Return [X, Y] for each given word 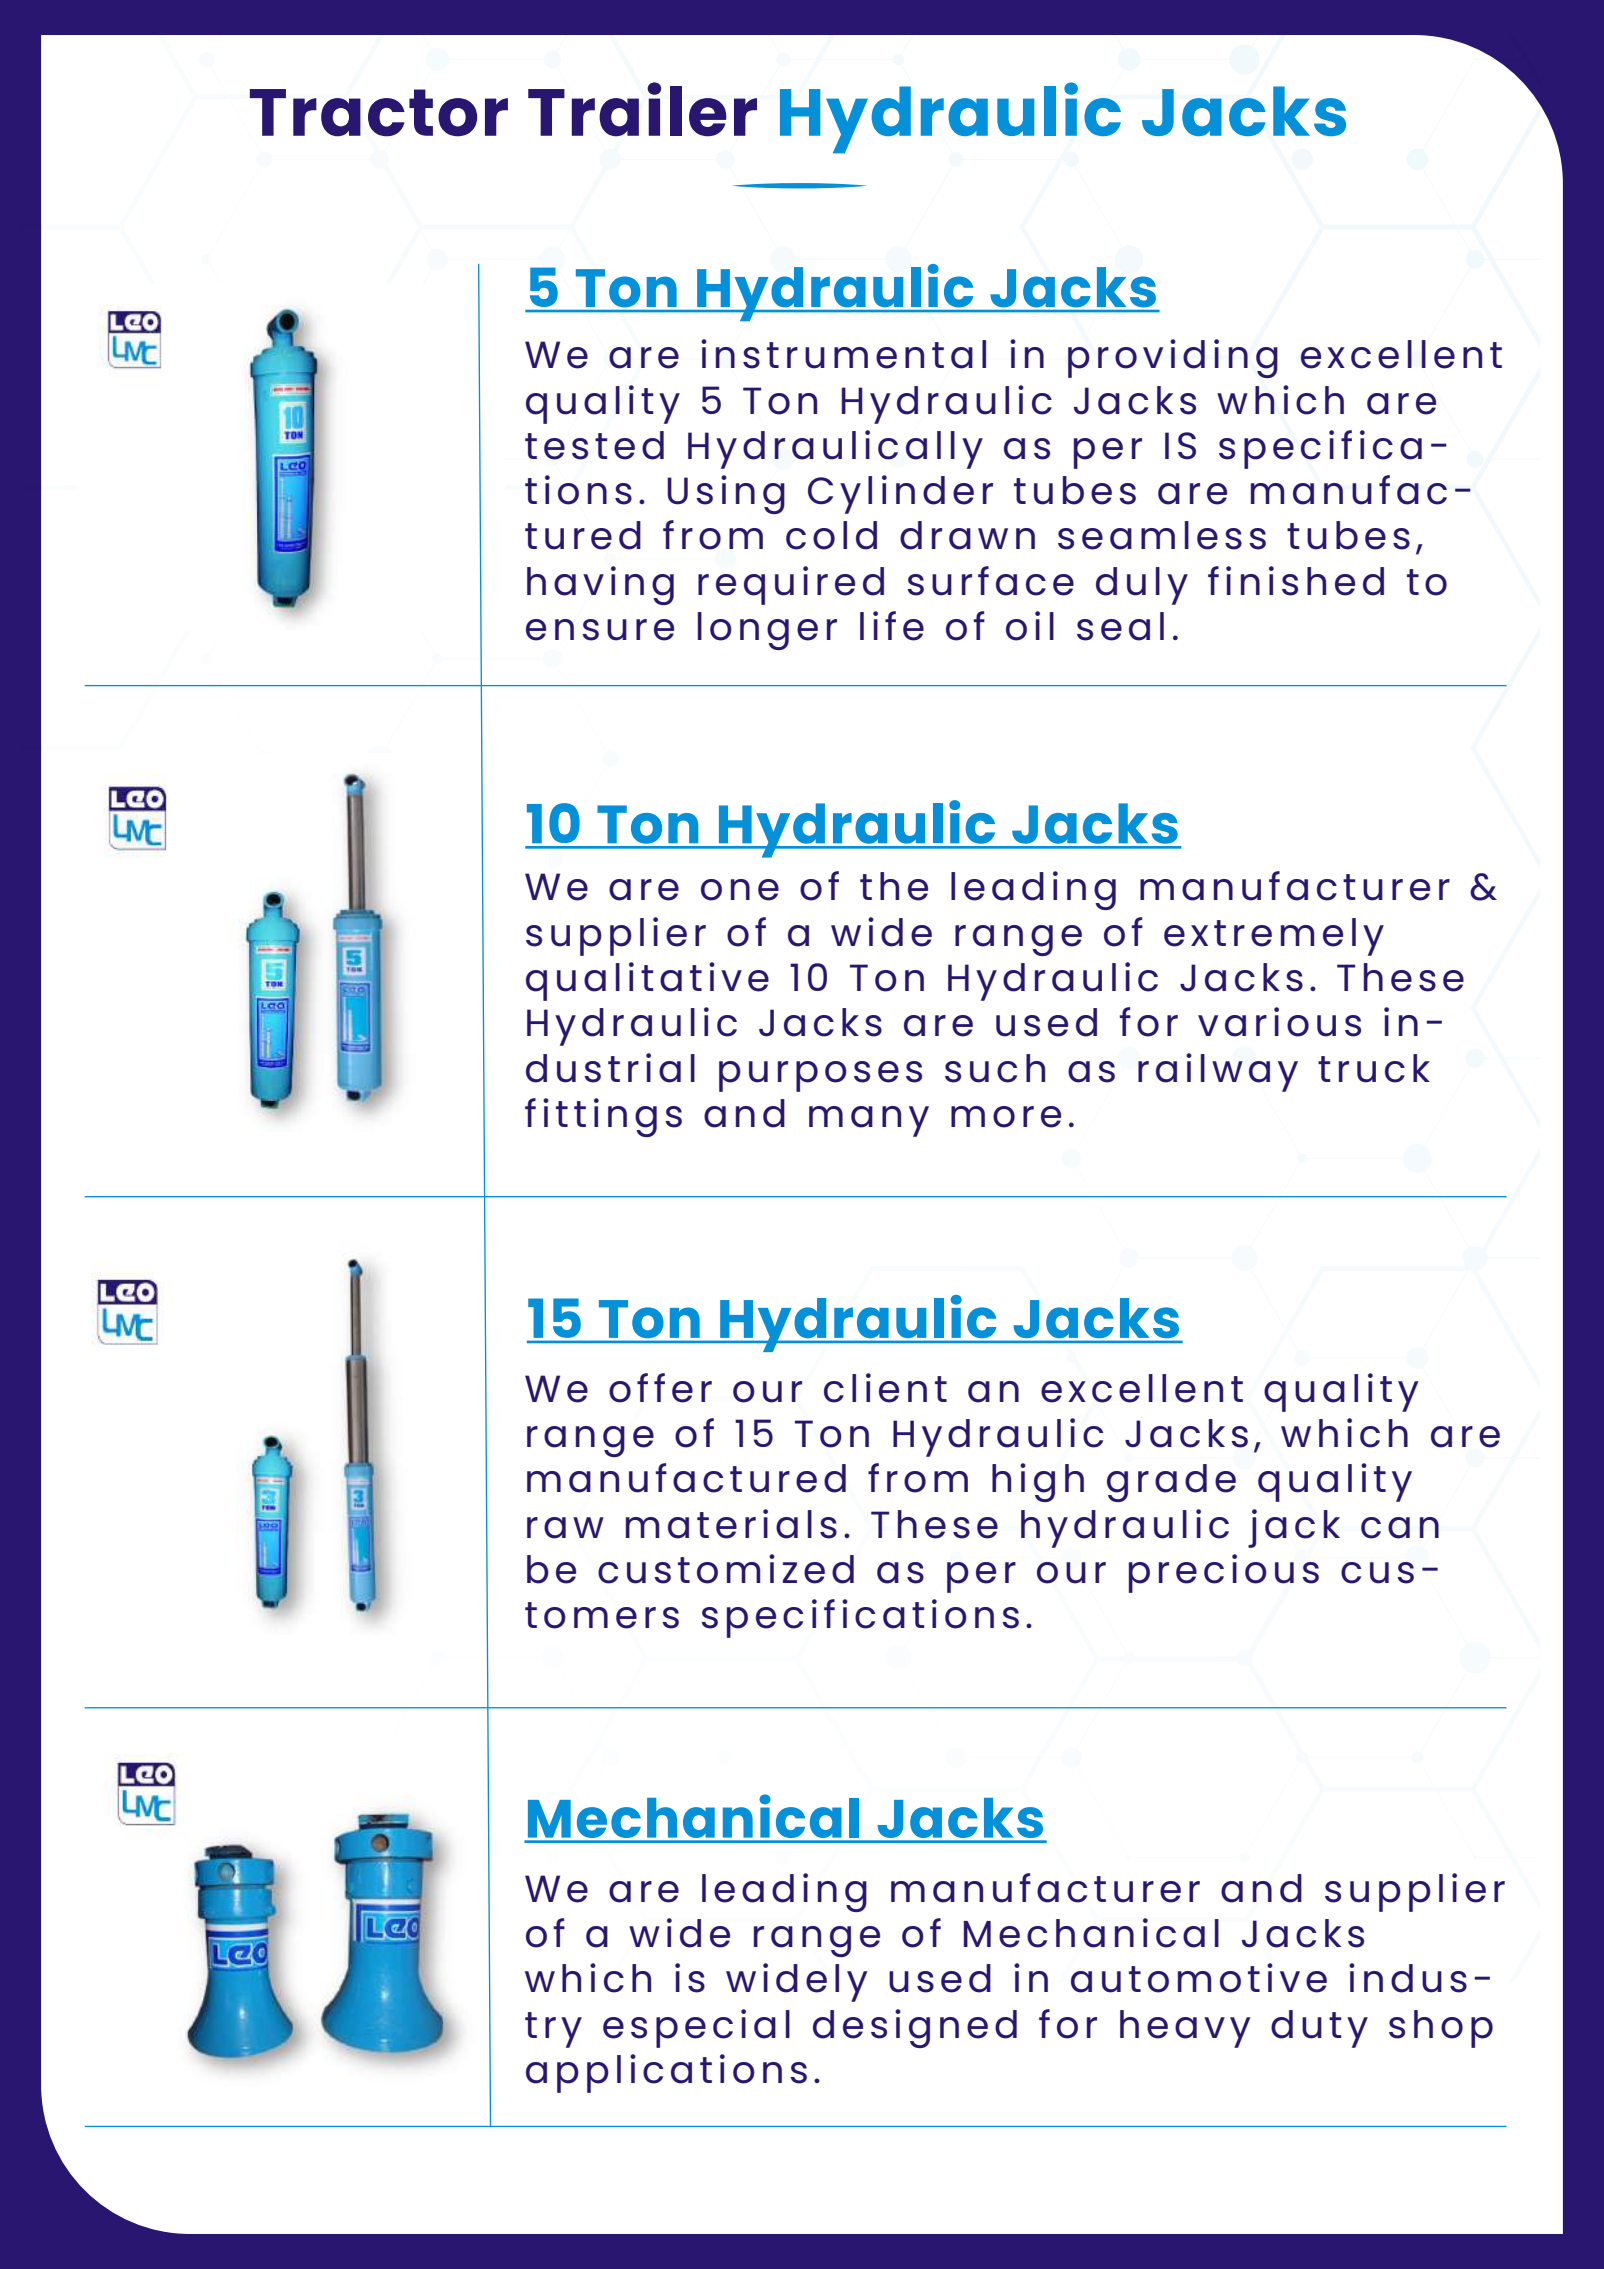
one [740, 890]
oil [1030, 626]
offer [660, 1388]
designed [915, 2028]
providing [1173, 358]
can [1400, 1528]
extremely [1274, 937]
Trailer [642, 109]
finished [1296, 581]
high [1038, 1482]
